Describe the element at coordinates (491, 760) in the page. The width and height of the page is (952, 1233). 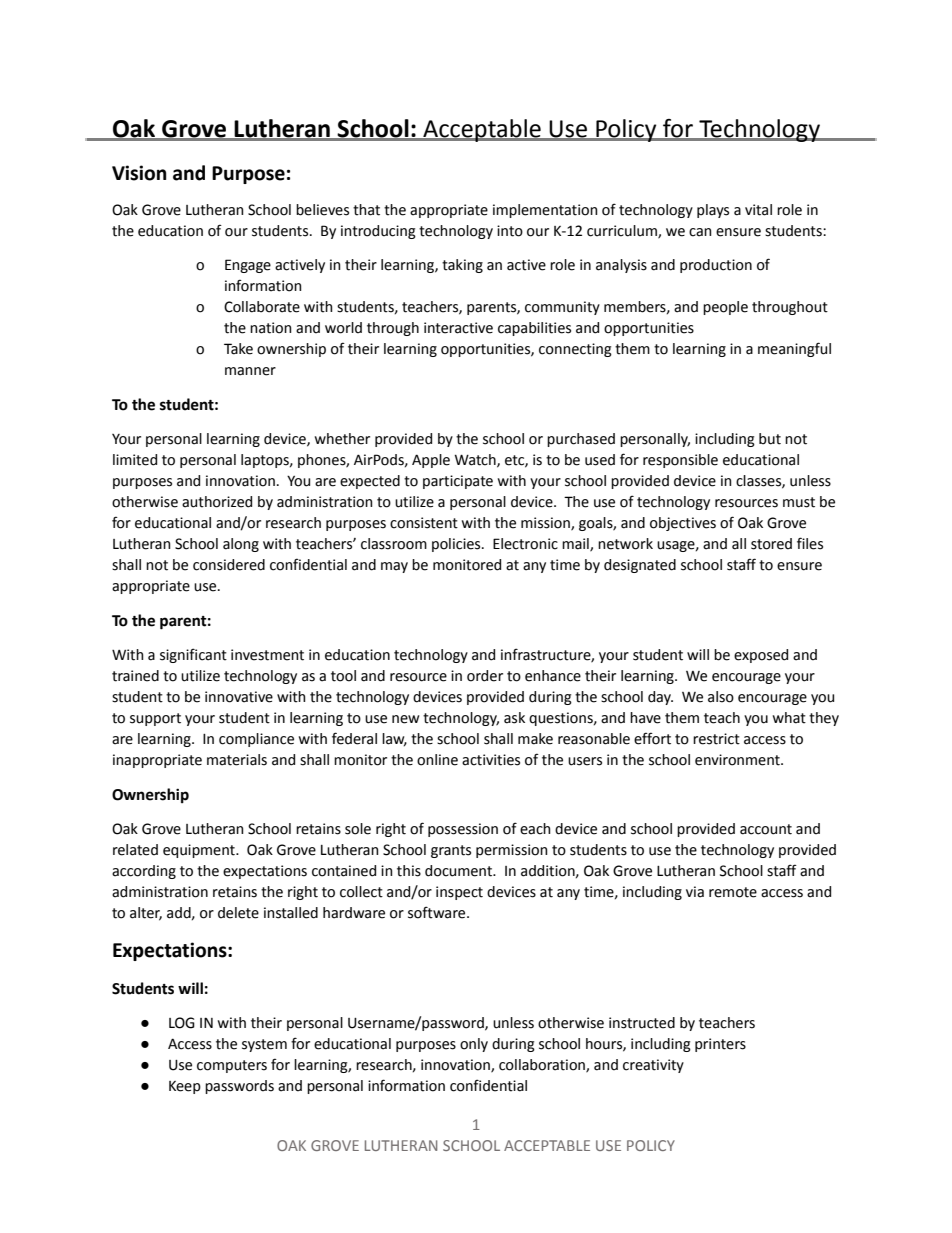
I see `activities` at that location.
